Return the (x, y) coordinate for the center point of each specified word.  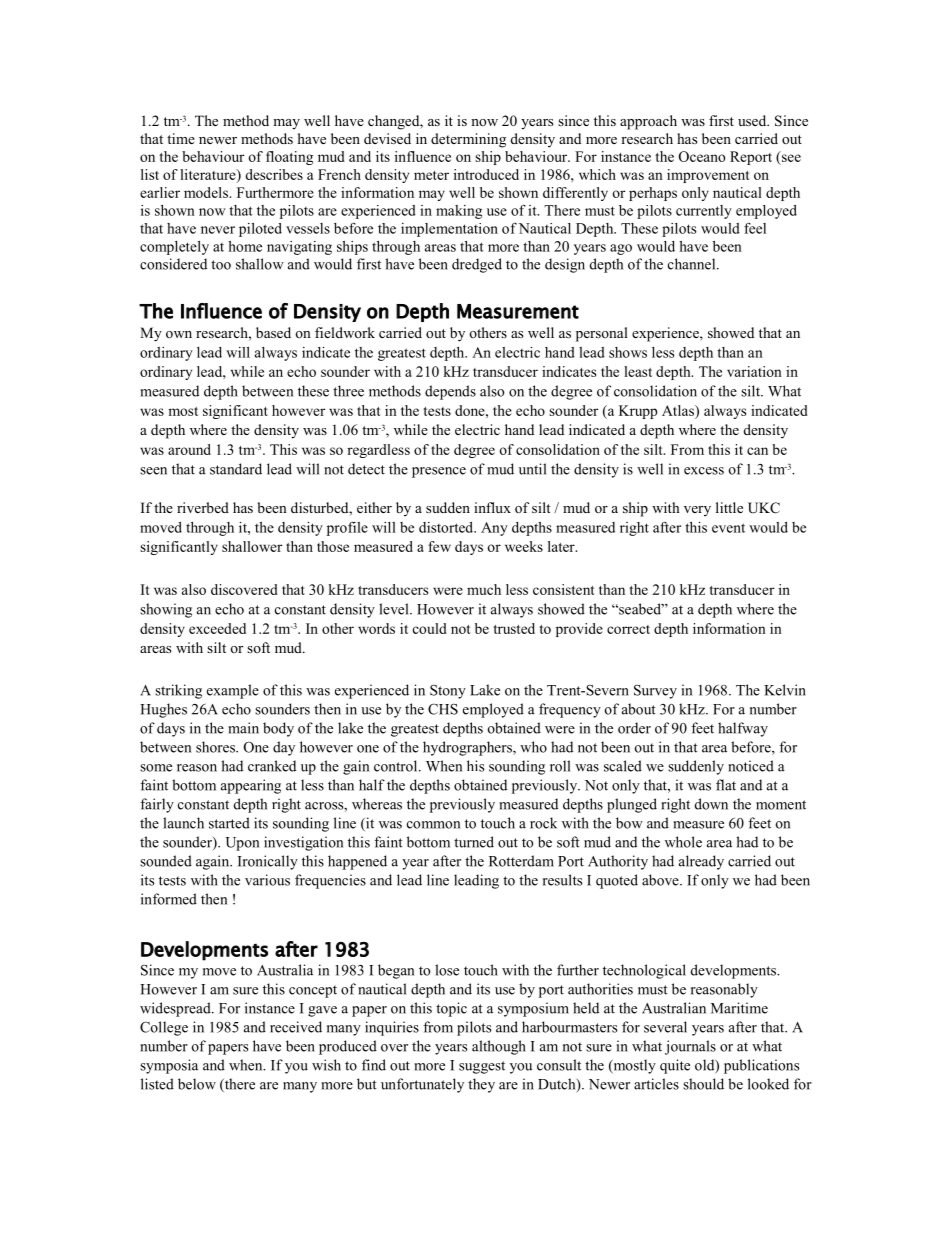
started (229, 823)
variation (754, 371)
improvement (708, 176)
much (484, 589)
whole (683, 842)
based (273, 332)
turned (474, 842)
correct (628, 629)
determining (468, 140)
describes (274, 174)
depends (450, 392)
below (197, 1084)
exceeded (217, 628)
